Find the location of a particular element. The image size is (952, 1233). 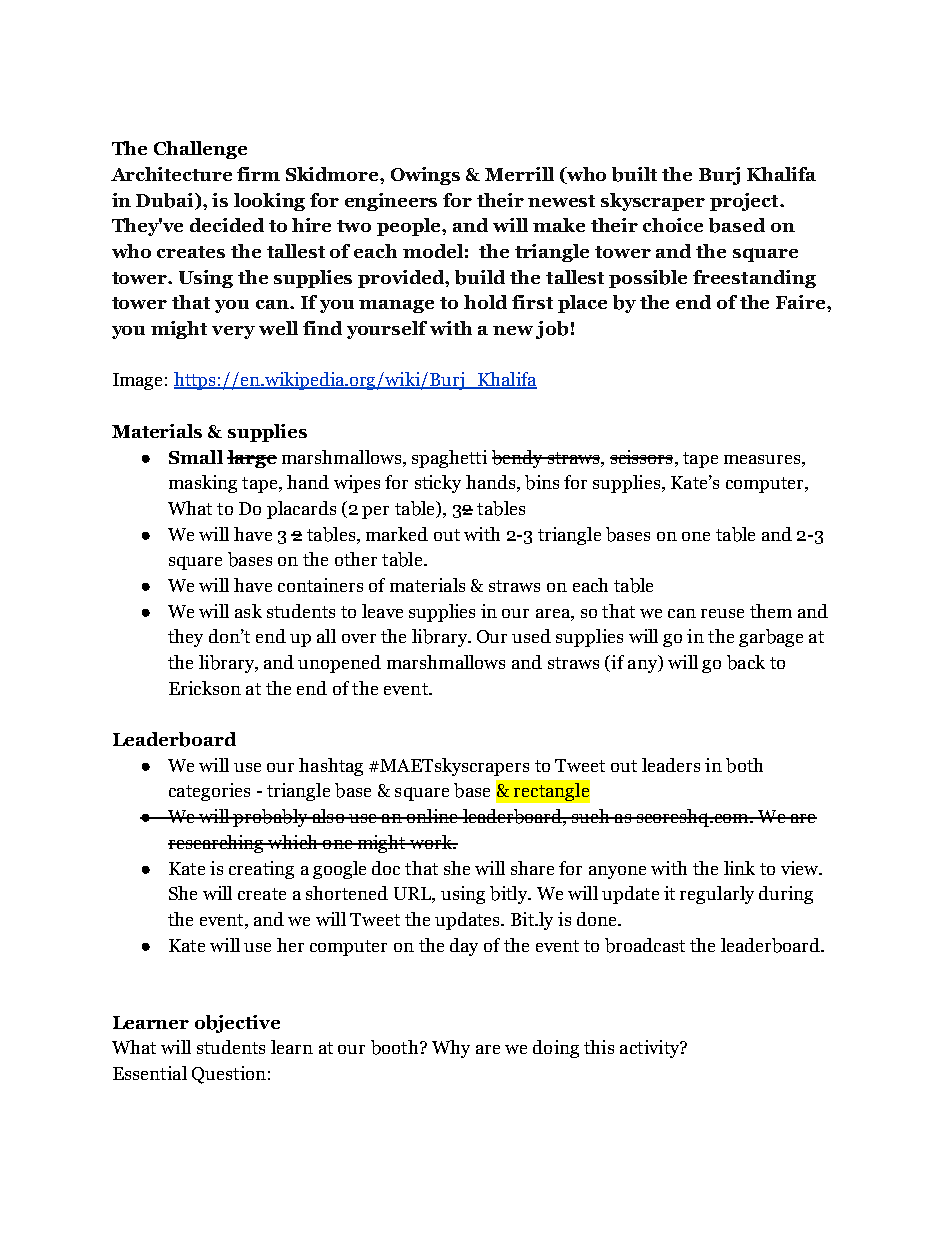

creating is located at coordinates (261, 870).
